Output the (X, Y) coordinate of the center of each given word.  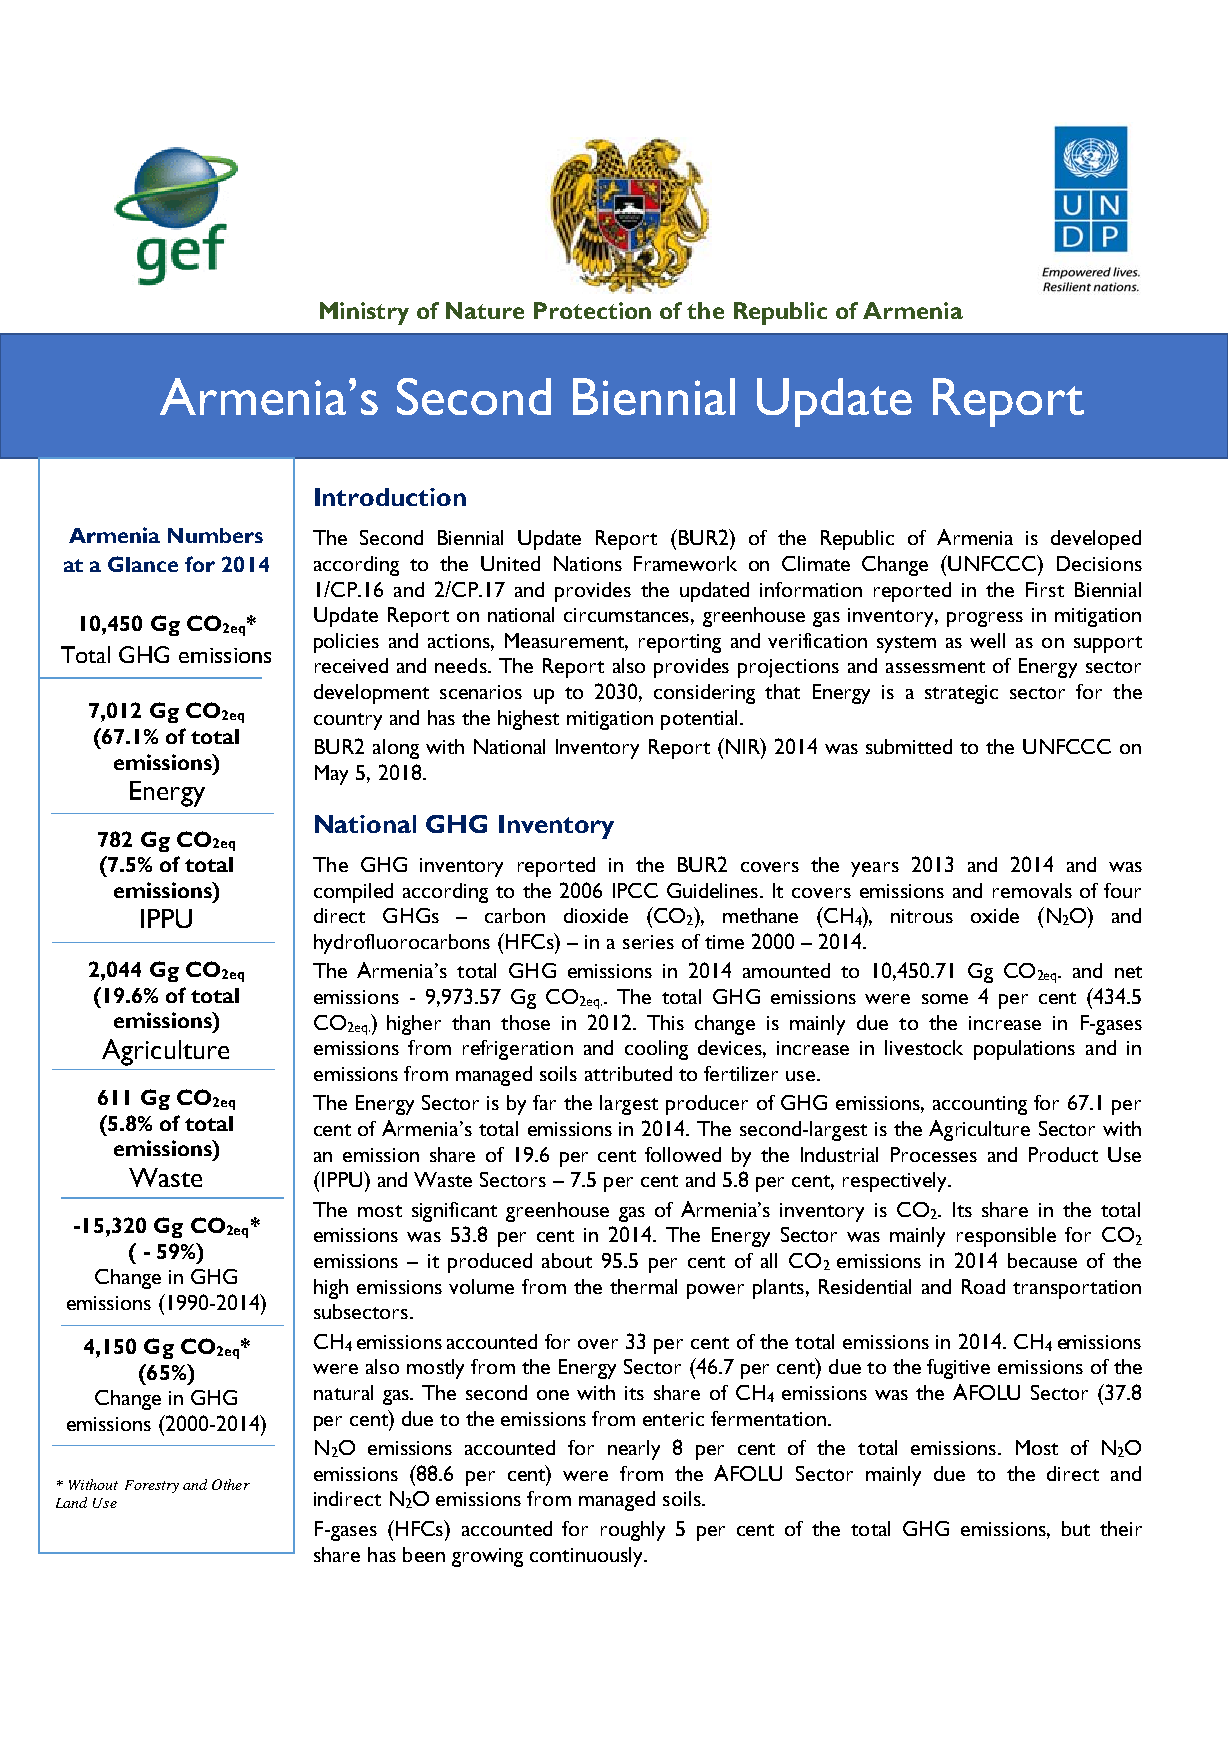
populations (1024, 1050)
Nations (588, 563)
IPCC (635, 890)
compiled (353, 893)
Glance (143, 564)
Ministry (364, 313)
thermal (643, 1286)
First (1045, 589)
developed (1096, 540)
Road (983, 1286)
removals (1032, 890)
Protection (592, 310)
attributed (628, 1073)
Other (231, 1484)
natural (343, 1392)
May (331, 775)
